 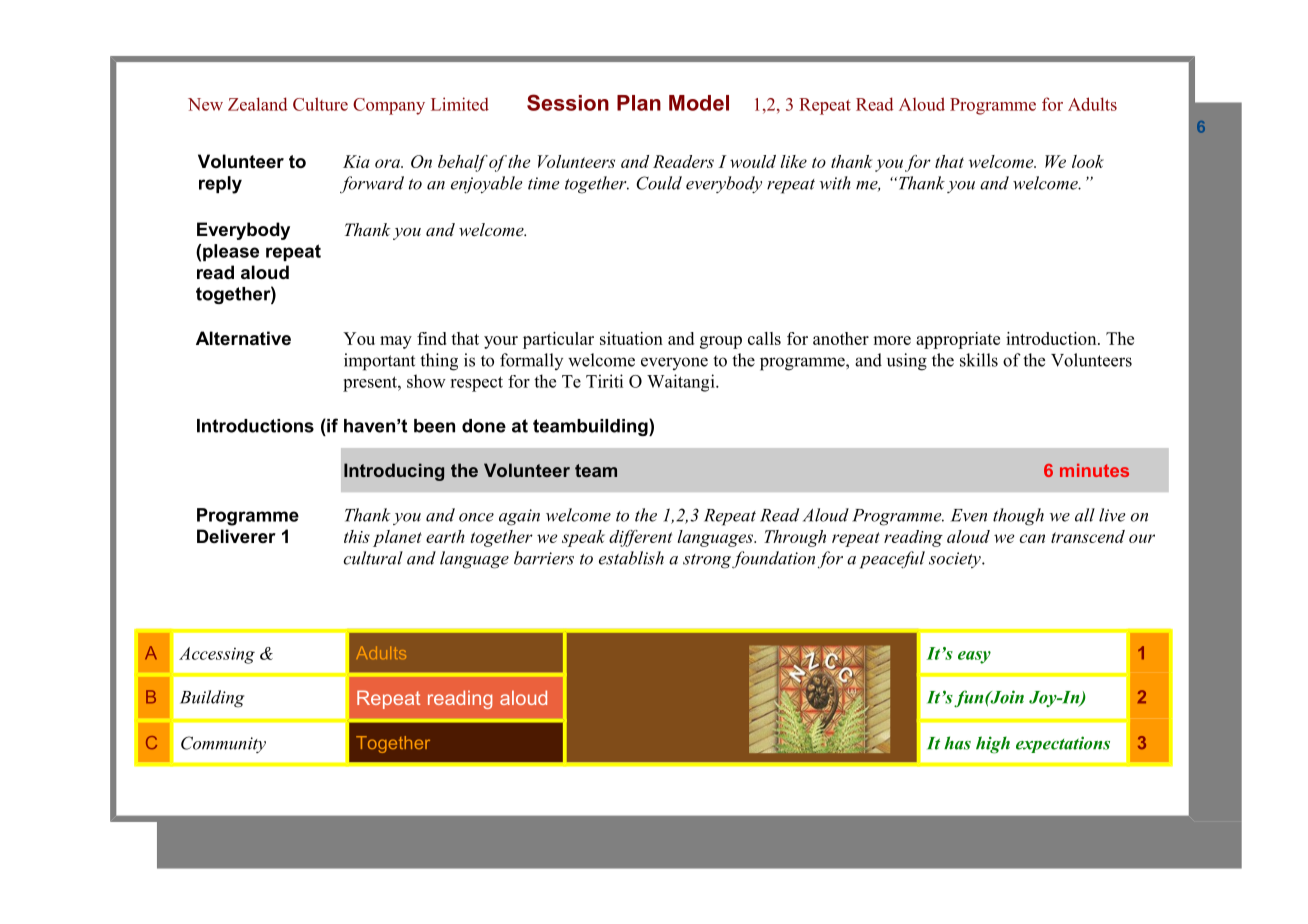 I want to click on Model, so click(x=699, y=103).
